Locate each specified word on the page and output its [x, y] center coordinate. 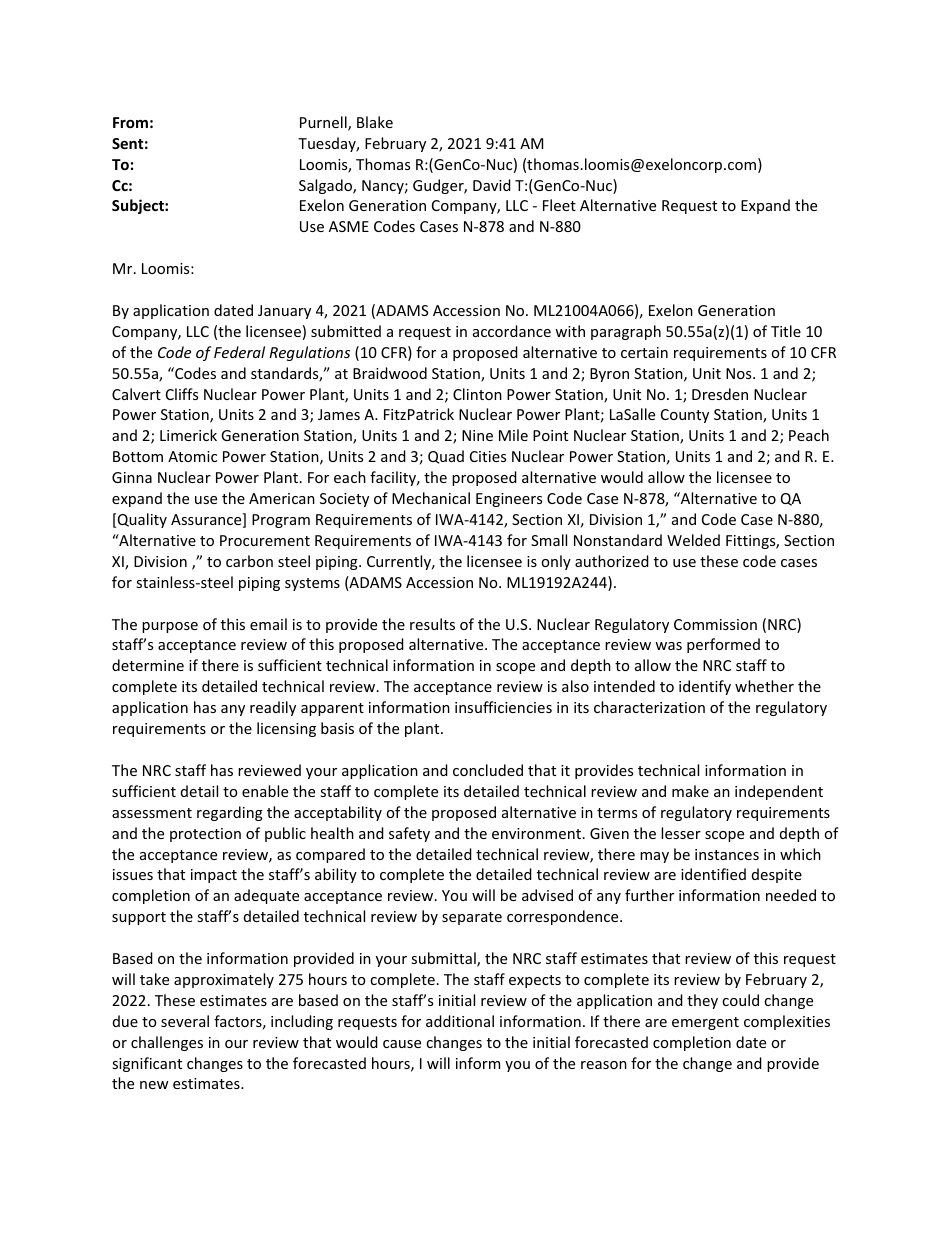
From [130, 122]
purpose [170, 627]
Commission [715, 624]
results [432, 624]
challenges [167, 1043]
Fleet [559, 205]
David [492, 185]
